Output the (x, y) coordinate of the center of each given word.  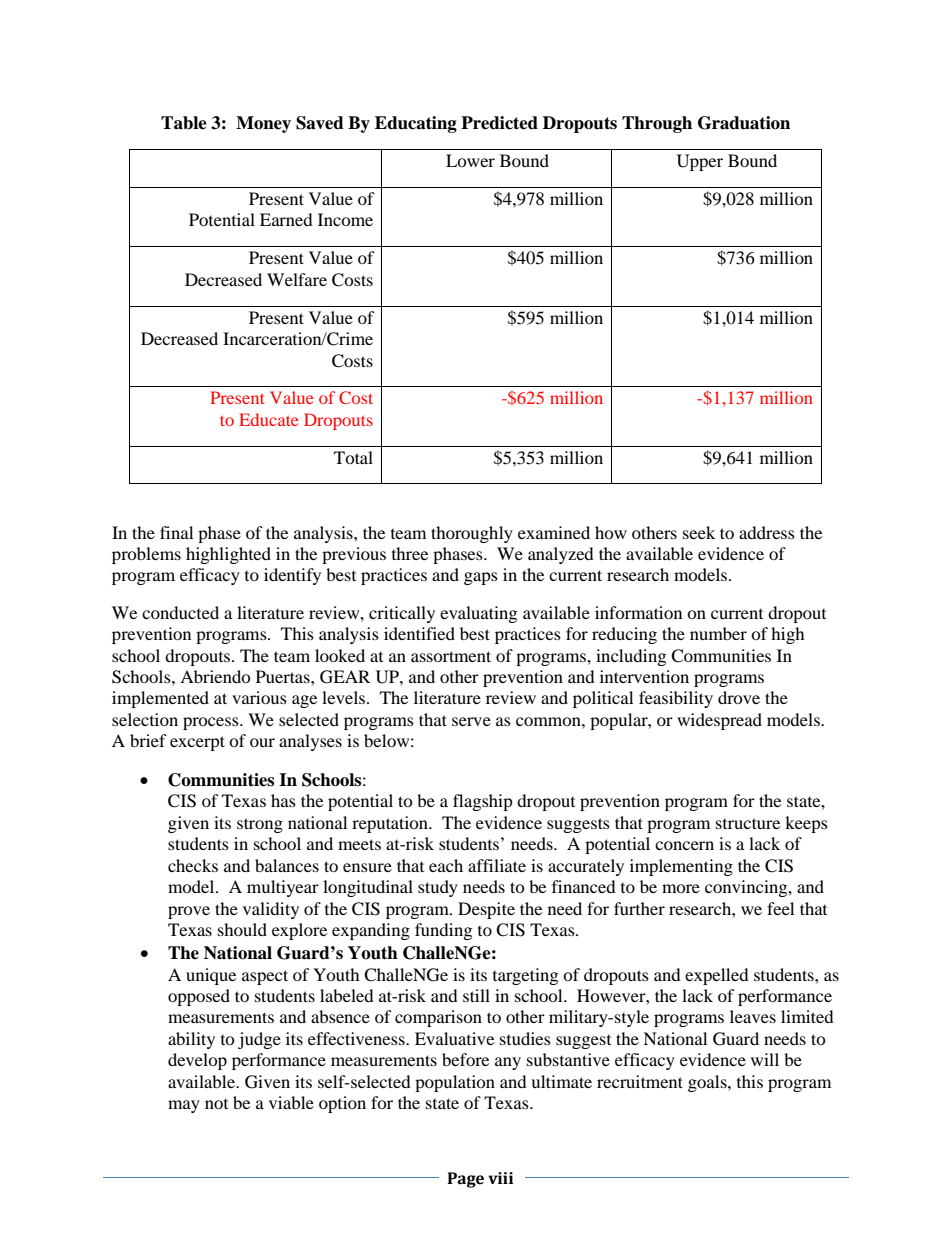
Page (466, 1180)
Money (263, 124)
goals (708, 1083)
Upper (700, 162)
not (216, 1104)
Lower (470, 160)
